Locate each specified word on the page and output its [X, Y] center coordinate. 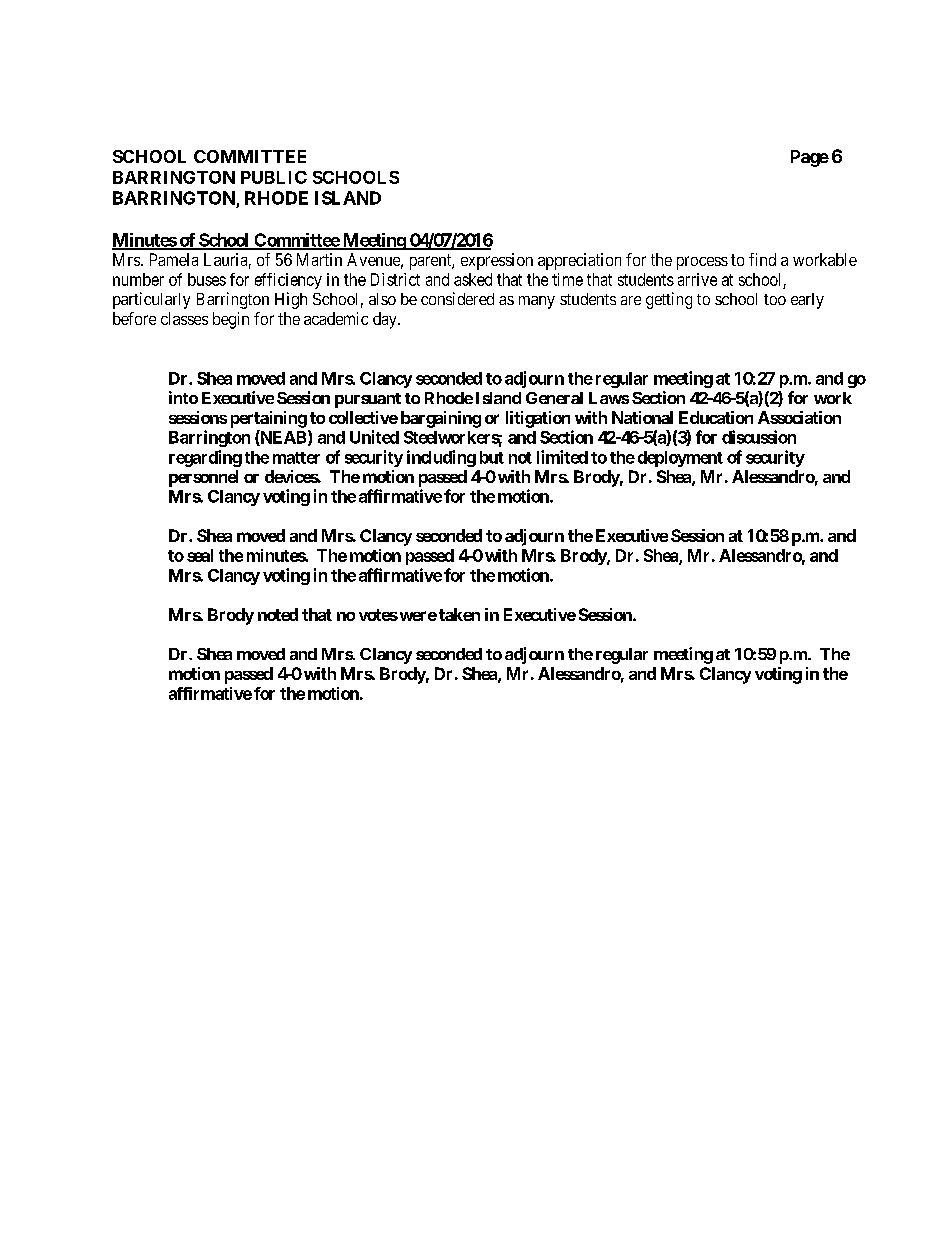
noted [278, 614]
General [554, 398]
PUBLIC [274, 177]
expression [497, 261]
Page [810, 158]
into [183, 397]
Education [716, 417]
